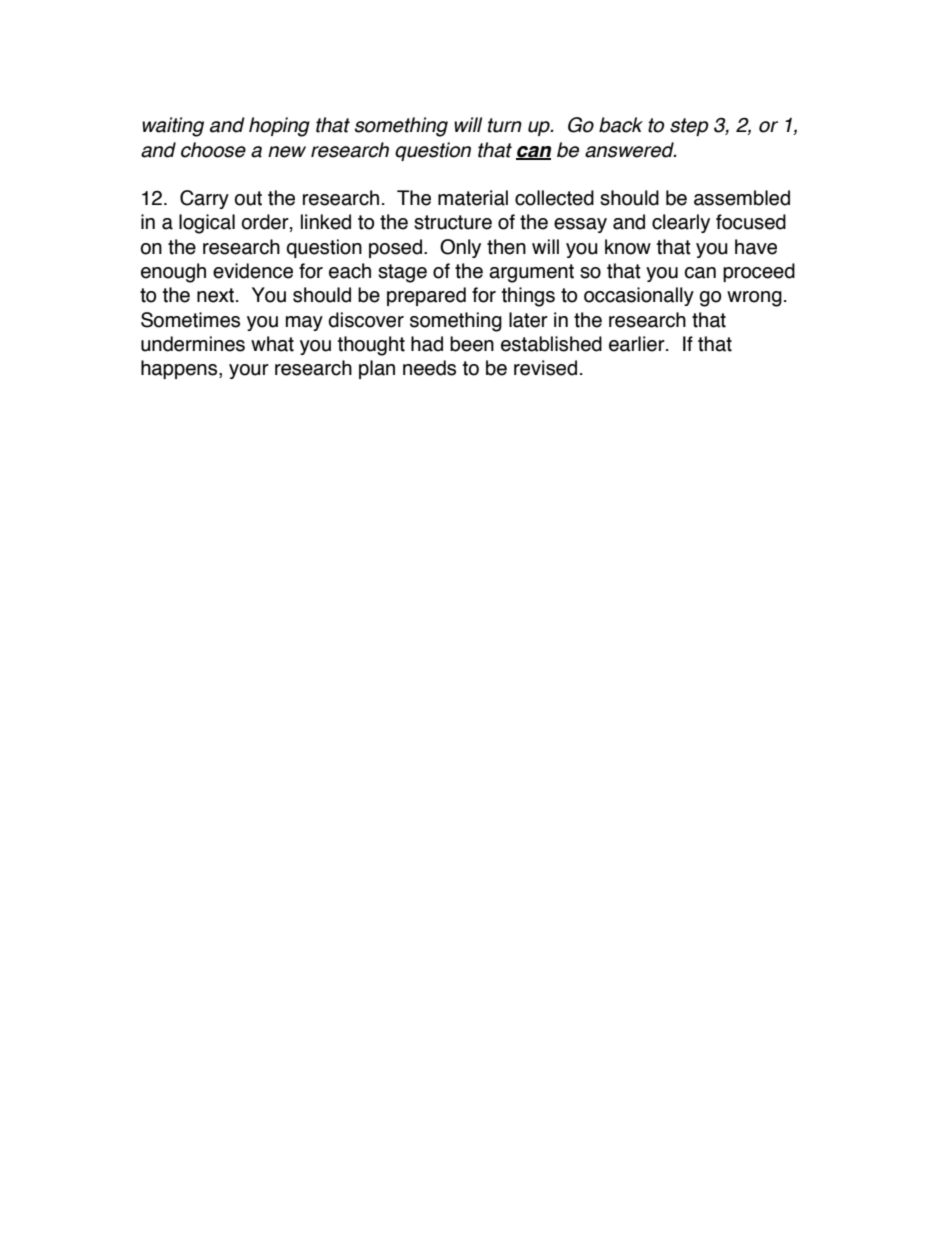 This screenshot has width=952, height=1233. What do you see at coordinates (279, 127) in the screenshot?
I see `hoping` at bounding box center [279, 127].
